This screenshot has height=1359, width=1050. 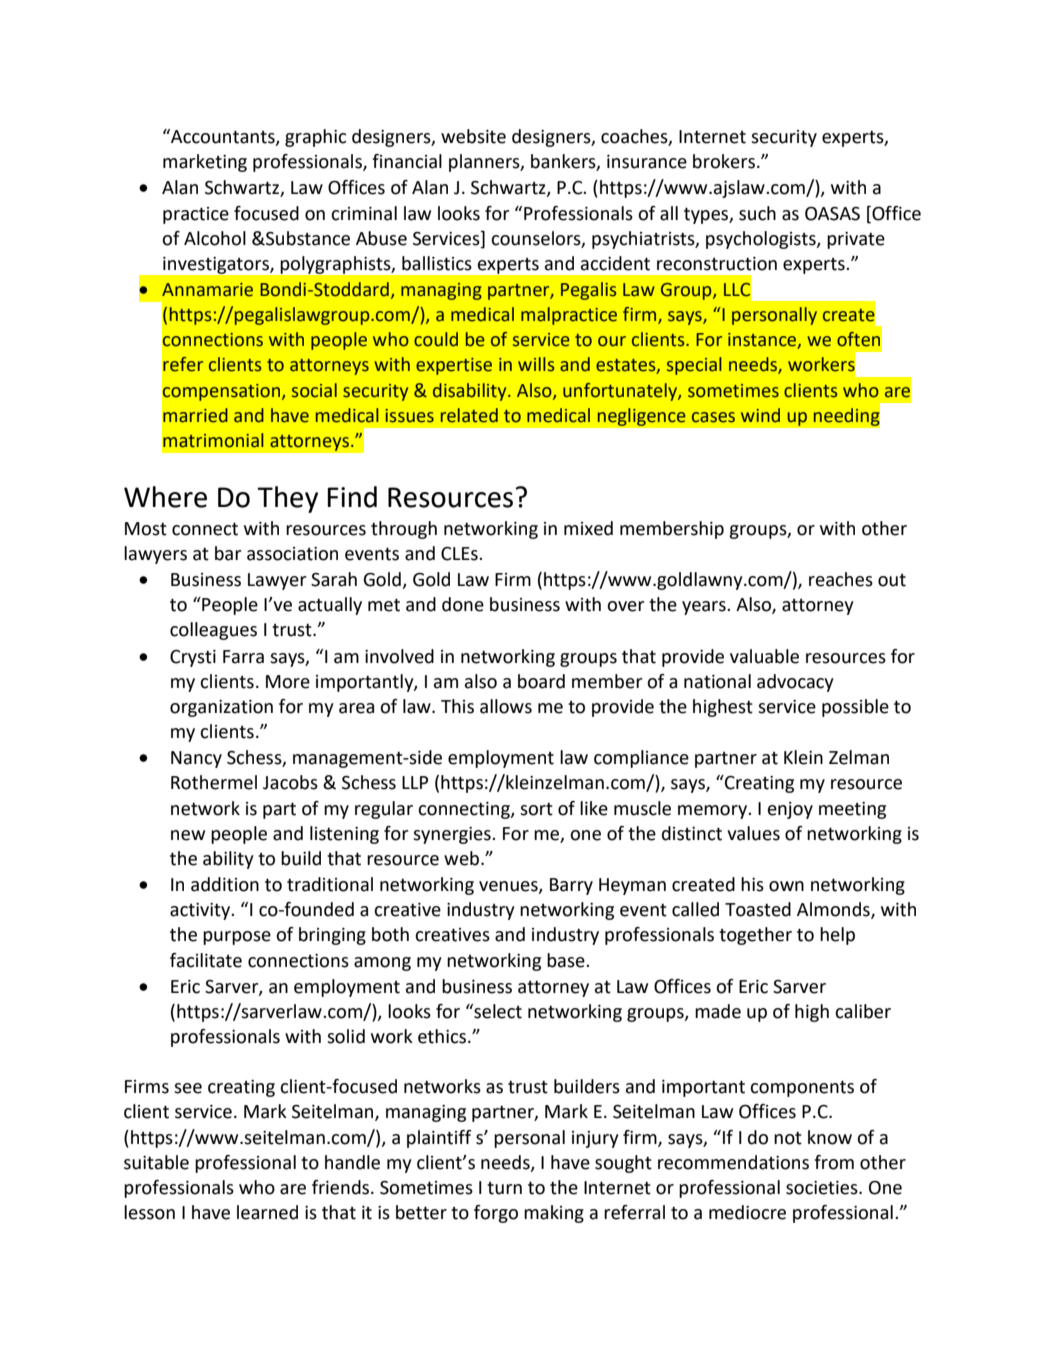 What do you see at coordinates (795, 683) in the screenshot?
I see `advocacy` at bounding box center [795, 683].
